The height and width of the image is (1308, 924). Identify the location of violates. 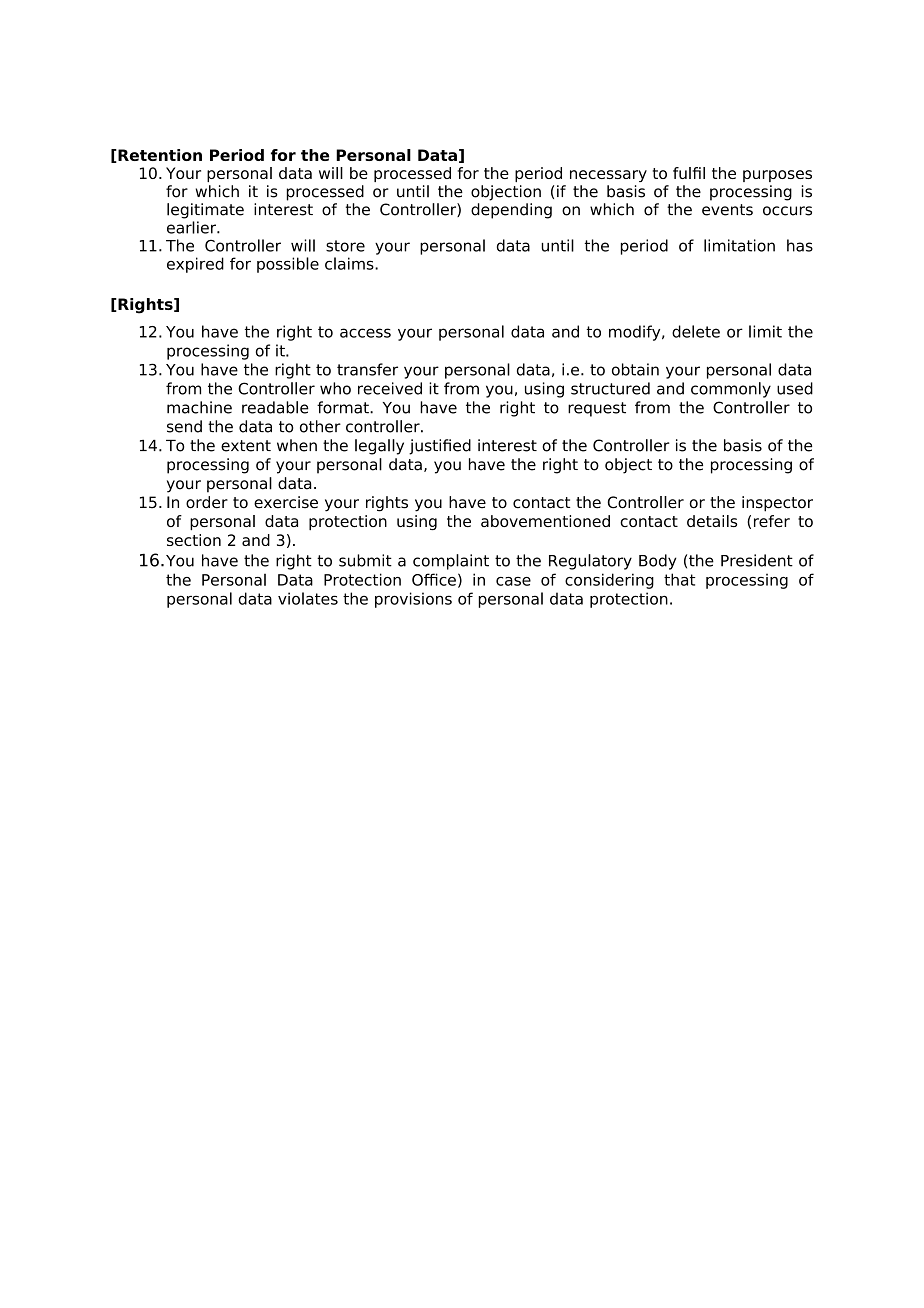
(308, 598).
